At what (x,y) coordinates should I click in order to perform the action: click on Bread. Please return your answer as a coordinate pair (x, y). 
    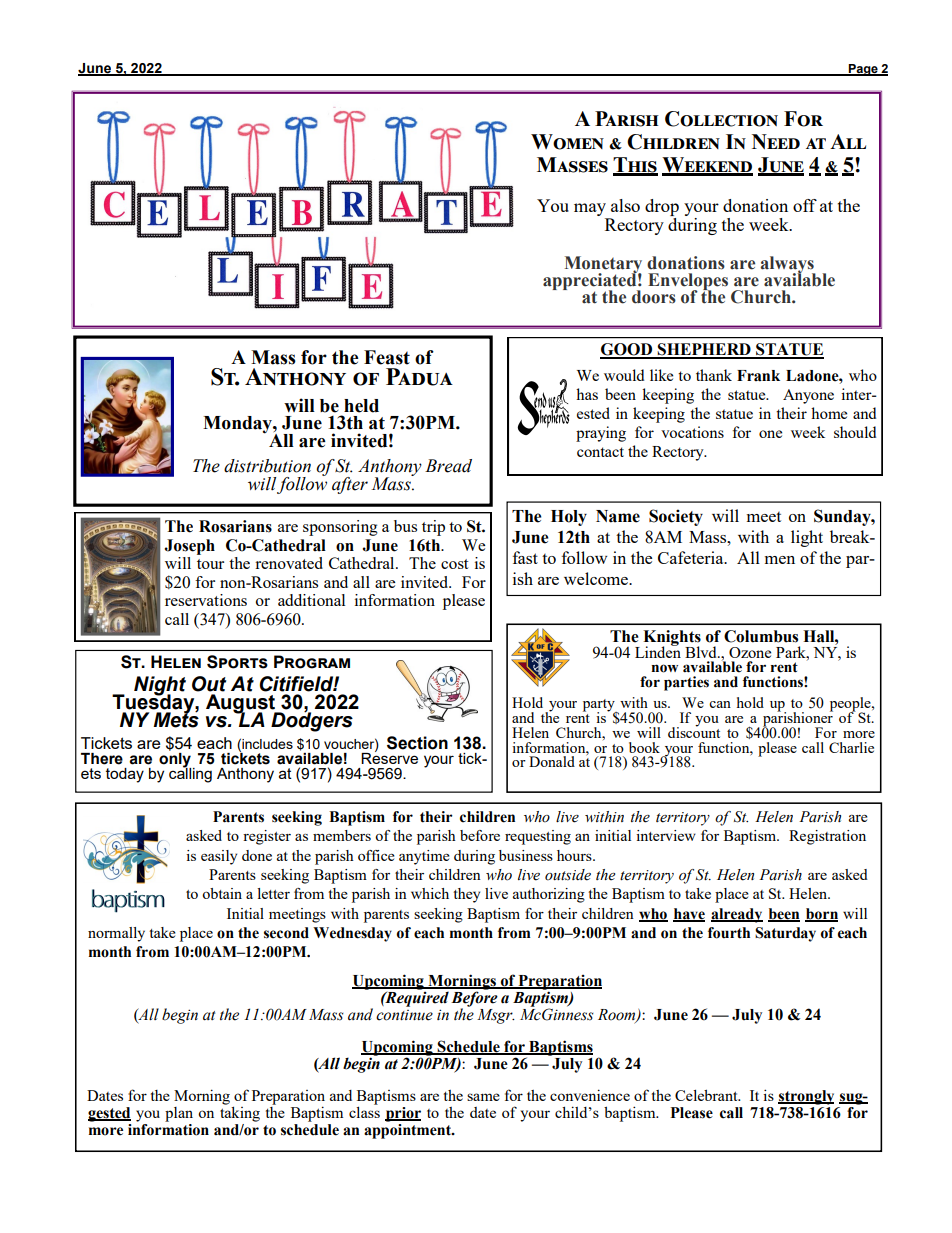
    Looking at the image, I should click on (448, 466).
